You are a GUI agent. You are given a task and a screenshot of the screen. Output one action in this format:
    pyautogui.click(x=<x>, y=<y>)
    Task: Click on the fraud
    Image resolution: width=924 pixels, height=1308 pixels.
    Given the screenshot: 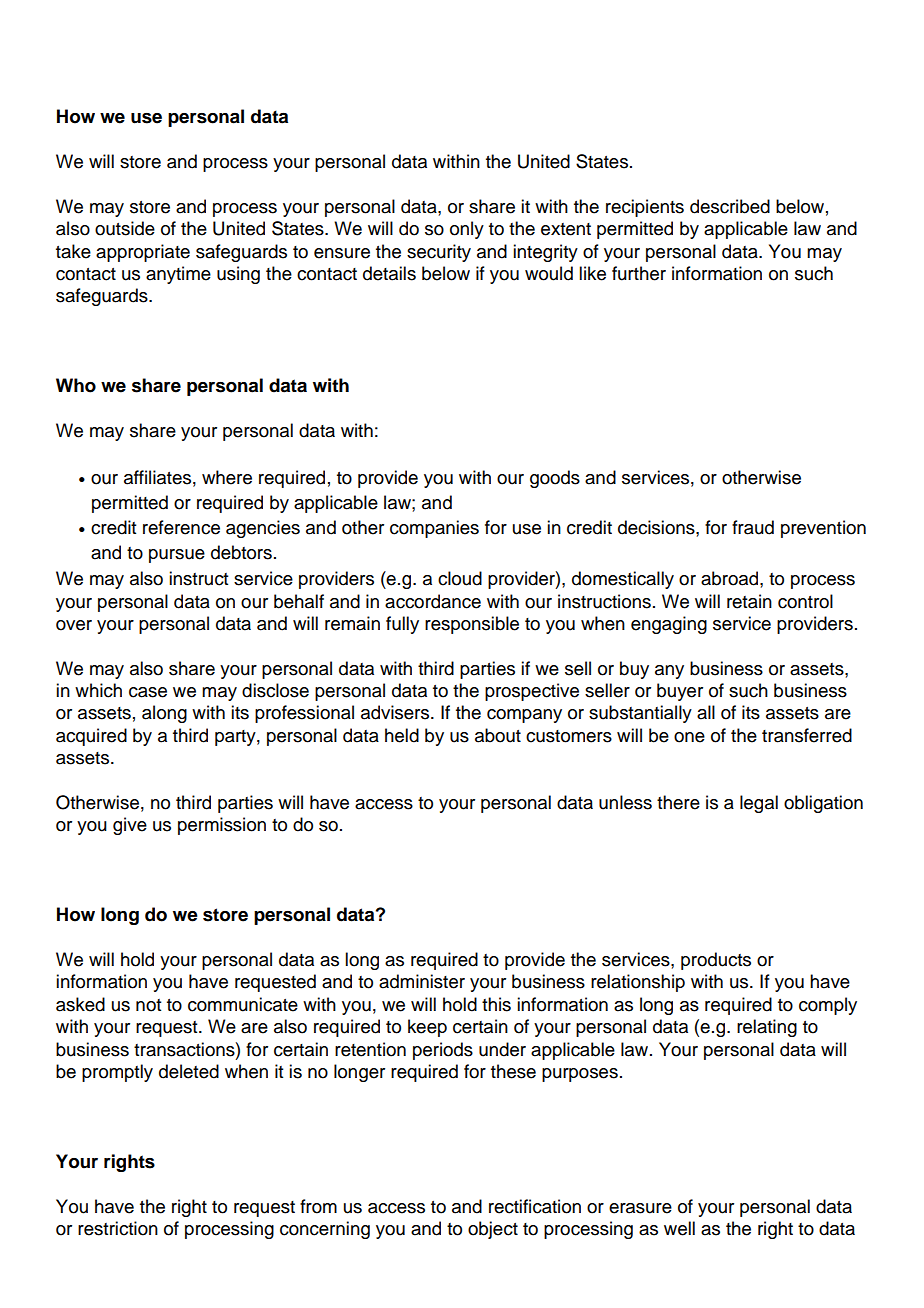 What is the action you would take?
    pyautogui.click(x=753, y=527)
